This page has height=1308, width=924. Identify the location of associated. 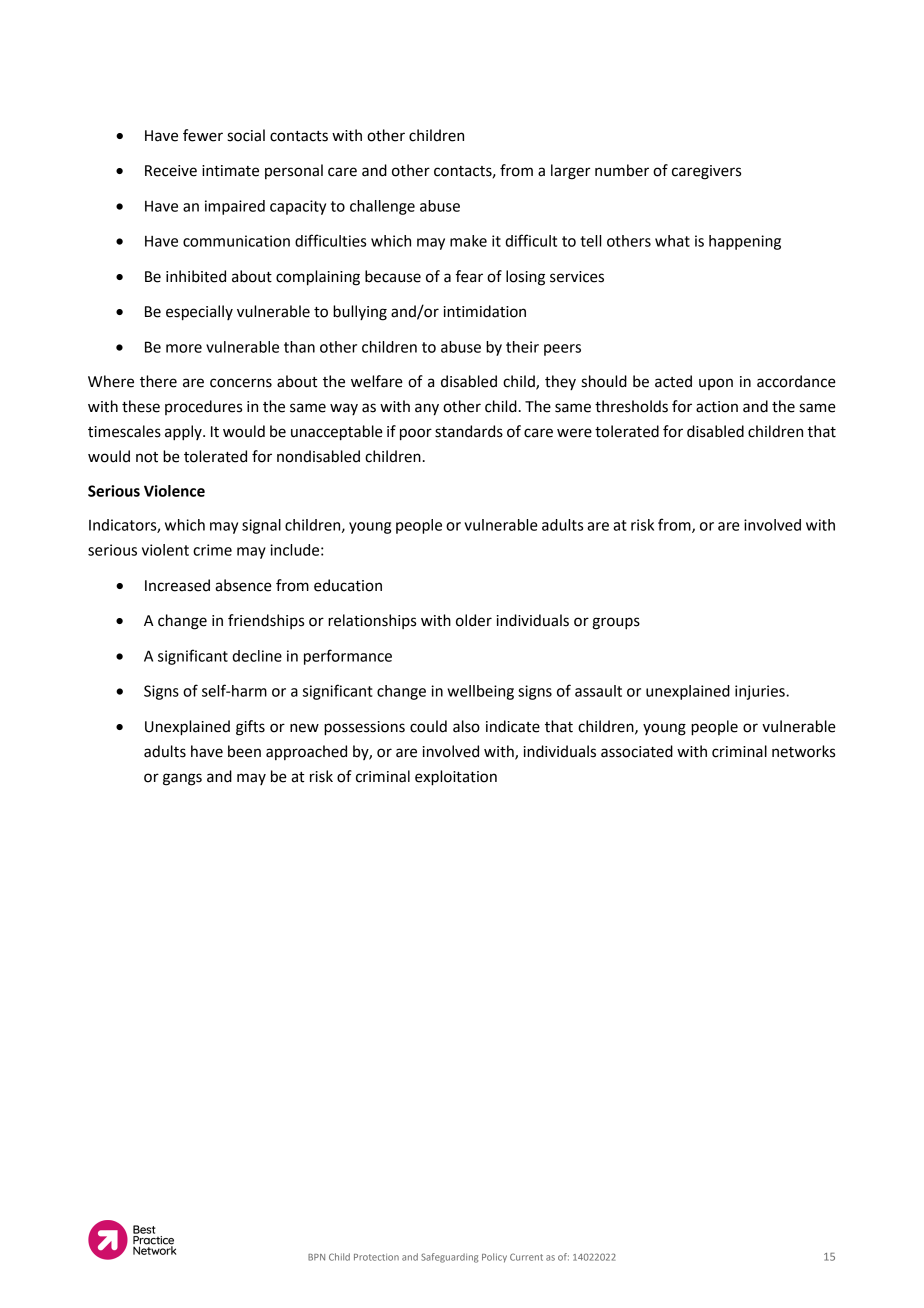
(637, 751).
